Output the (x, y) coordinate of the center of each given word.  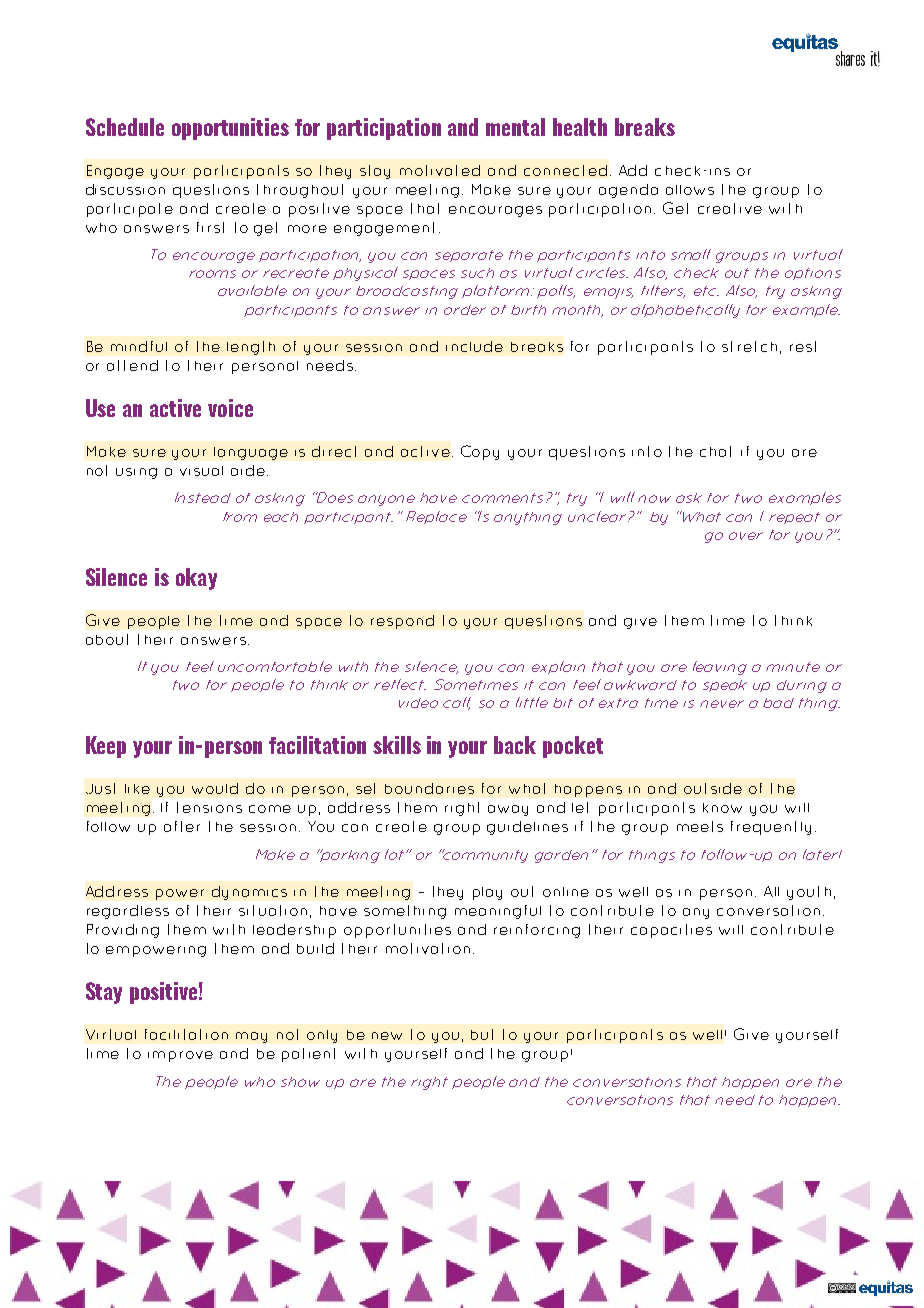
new (387, 1036)
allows (690, 190)
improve (180, 1056)
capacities (671, 931)
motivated (440, 170)
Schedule (125, 127)
